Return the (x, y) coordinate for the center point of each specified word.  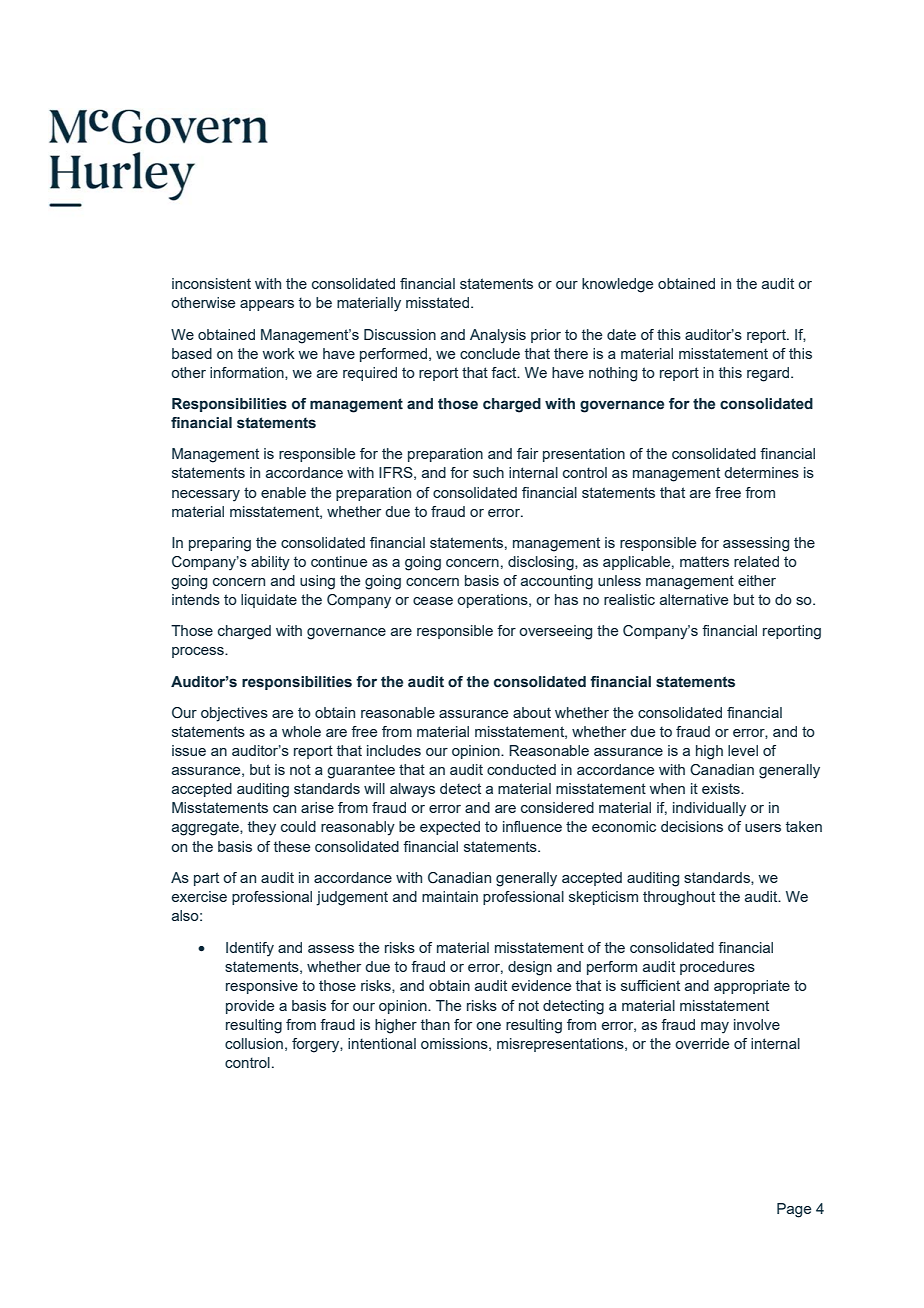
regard (769, 374)
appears (267, 305)
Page (794, 1210)
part (206, 879)
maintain (450, 896)
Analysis (498, 336)
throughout (679, 898)
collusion (254, 1043)
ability (270, 563)
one (488, 1026)
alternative (694, 599)
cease (433, 601)
